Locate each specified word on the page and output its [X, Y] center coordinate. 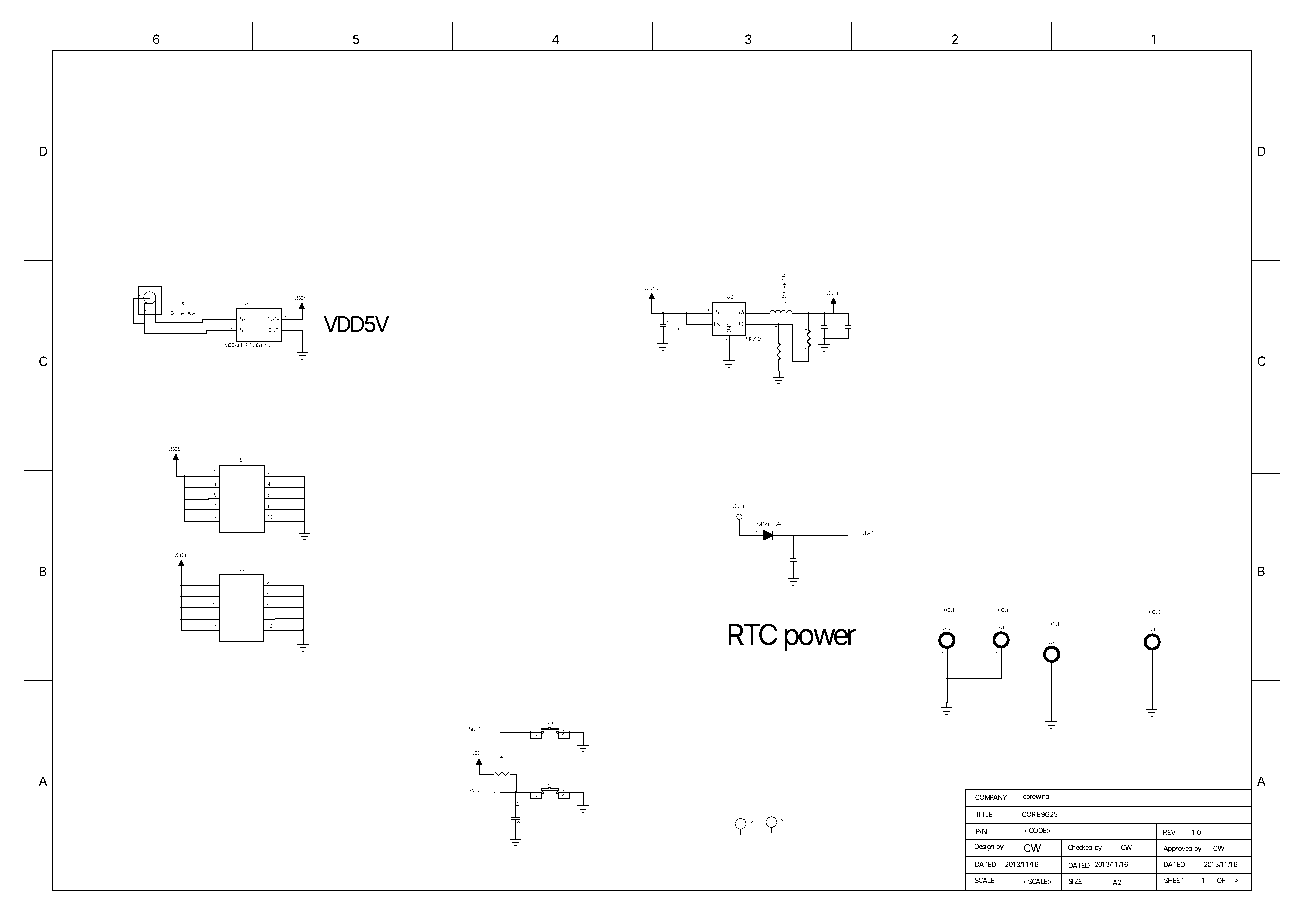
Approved [1177, 849]
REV [1169, 832]
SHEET [1174, 880]
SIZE [1075, 881]
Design [984, 847]
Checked [1080, 847]
